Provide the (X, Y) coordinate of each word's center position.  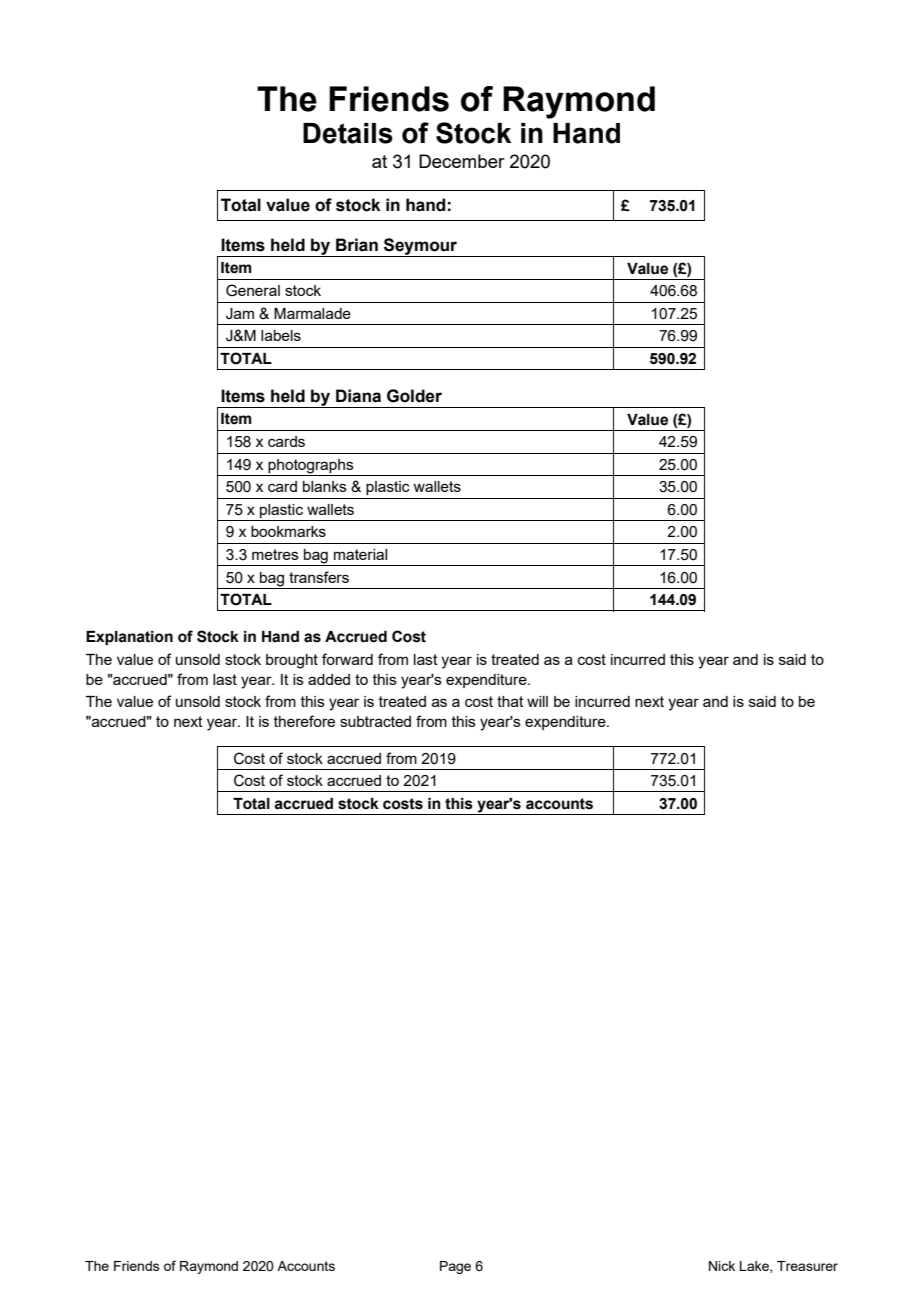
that (510, 701)
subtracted (375, 721)
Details (348, 133)
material (360, 554)
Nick (722, 1266)
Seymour (421, 247)
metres (275, 554)
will (537, 701)
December (462, 161)
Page (455, 1267)
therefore (304, 721)
